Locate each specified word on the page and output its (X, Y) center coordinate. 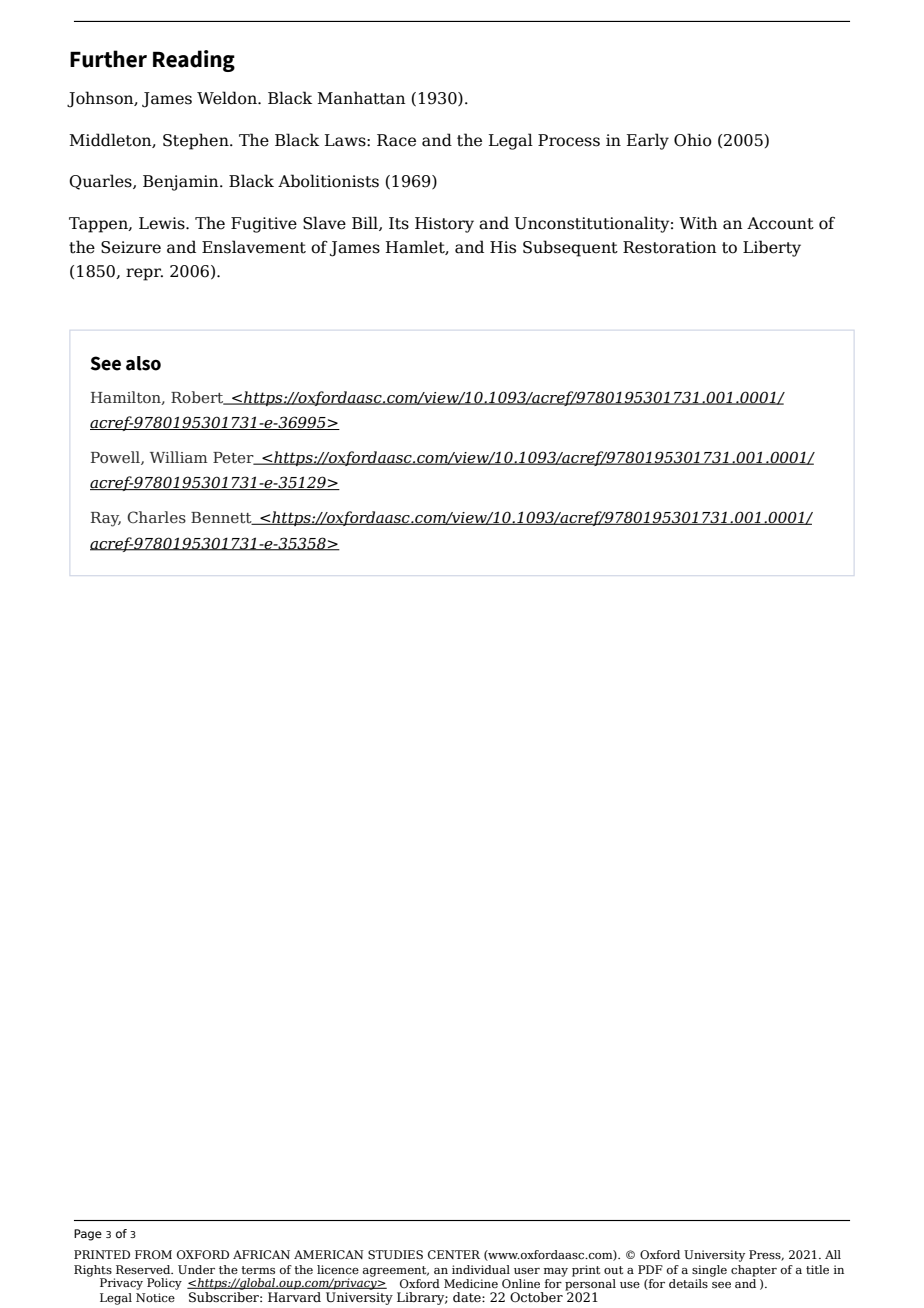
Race (396, 140)
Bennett (222, 518)
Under (196, 1269)
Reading (194, 61)
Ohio (693, 140)
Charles (156, 517)
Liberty (772, 248)
